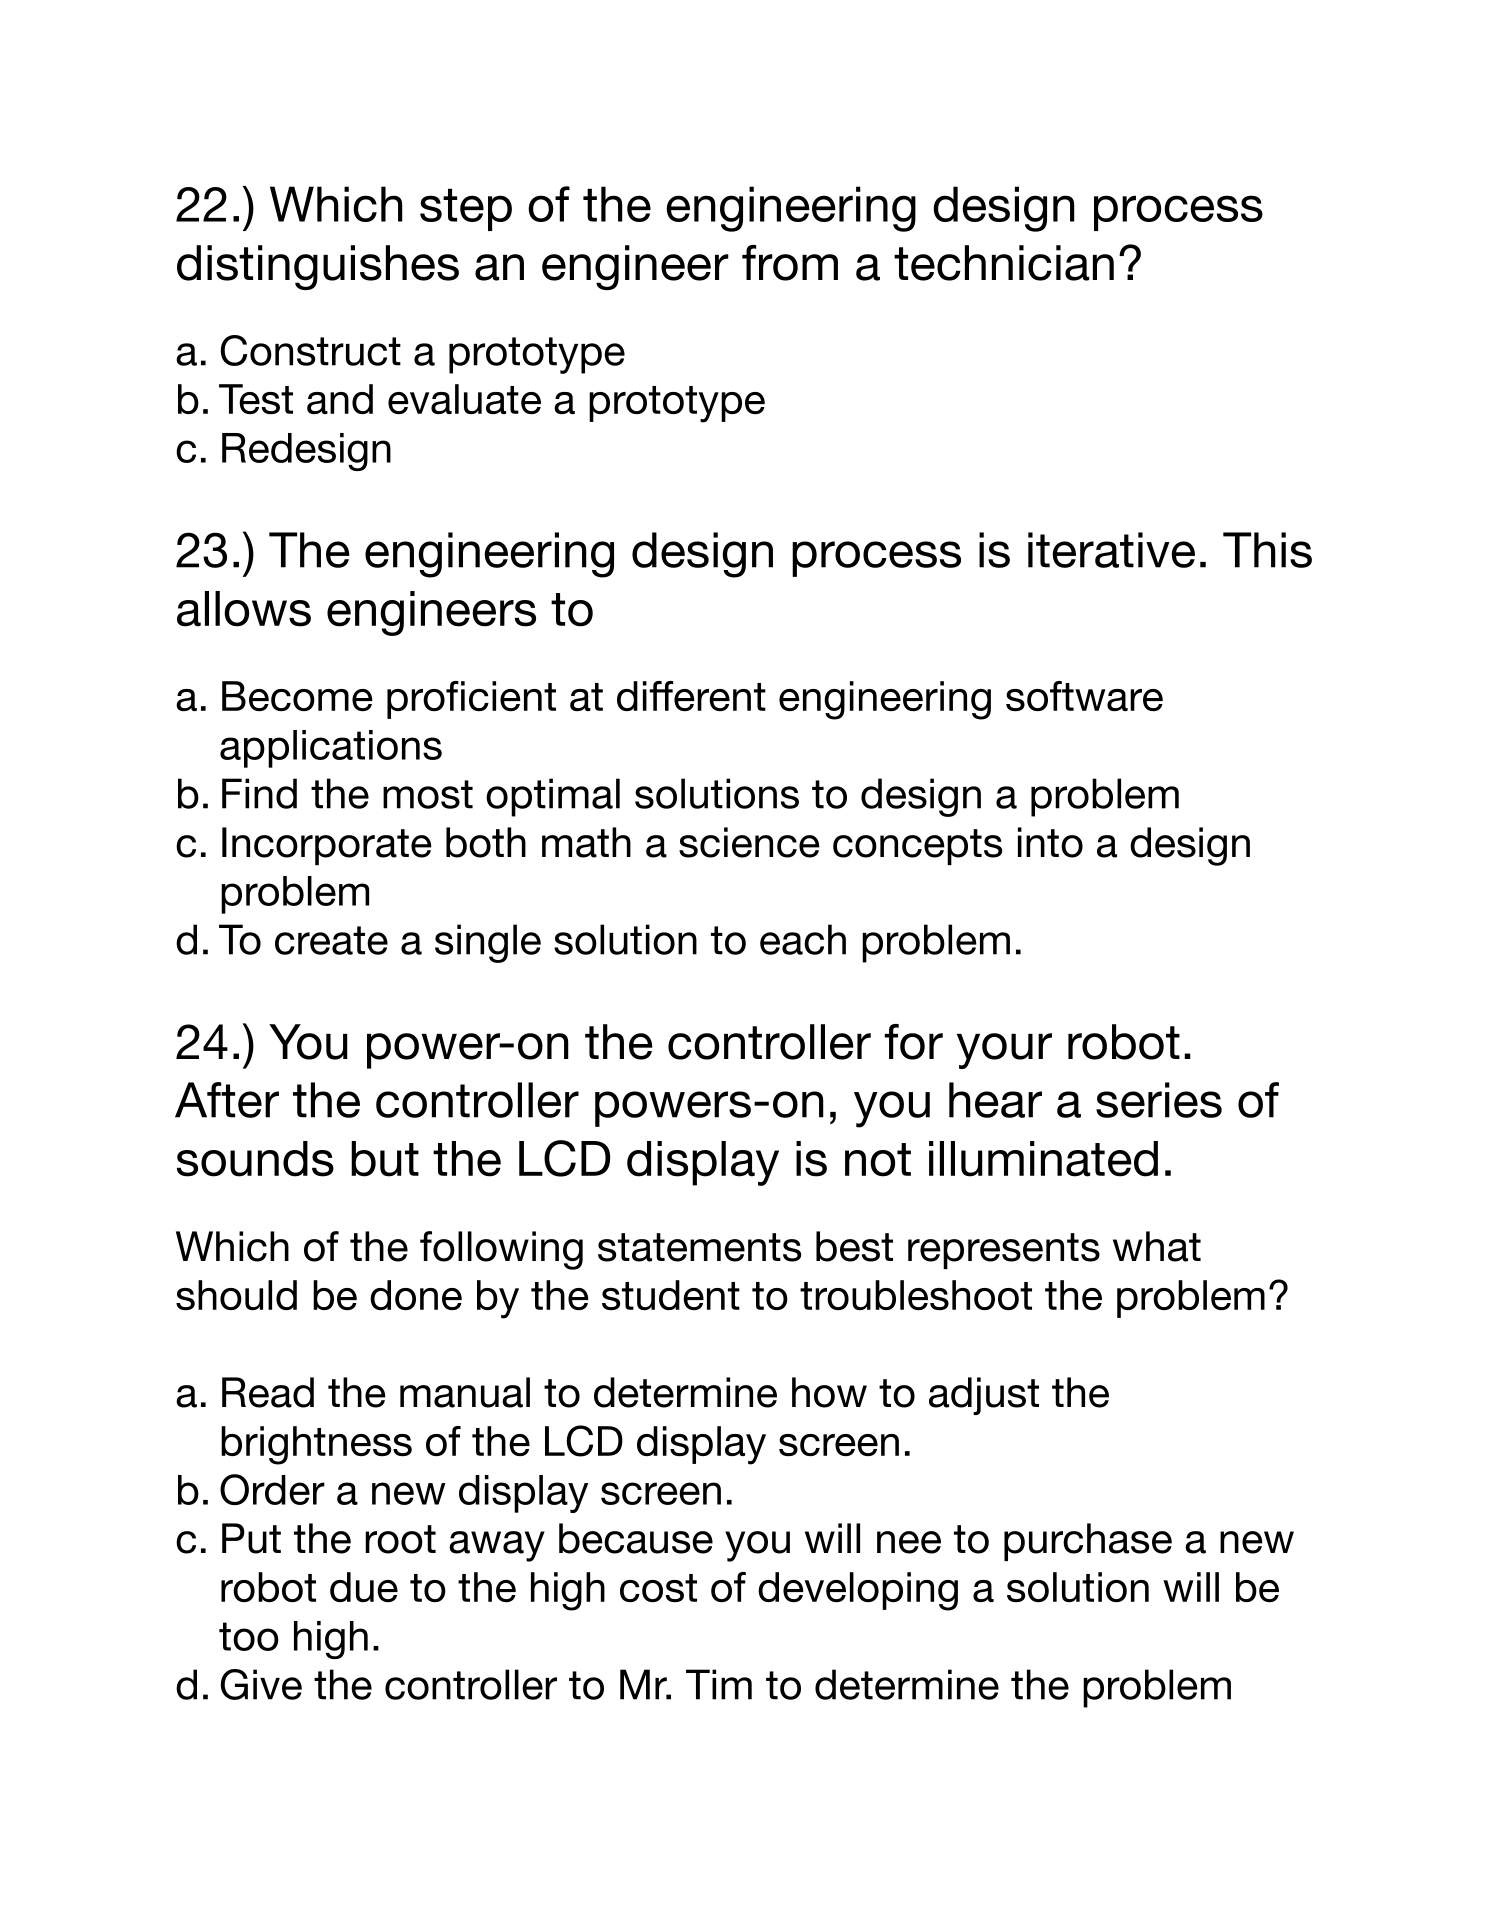 This image has height=1928, width=1490. I want to click on technician, so click(1004, 263).
